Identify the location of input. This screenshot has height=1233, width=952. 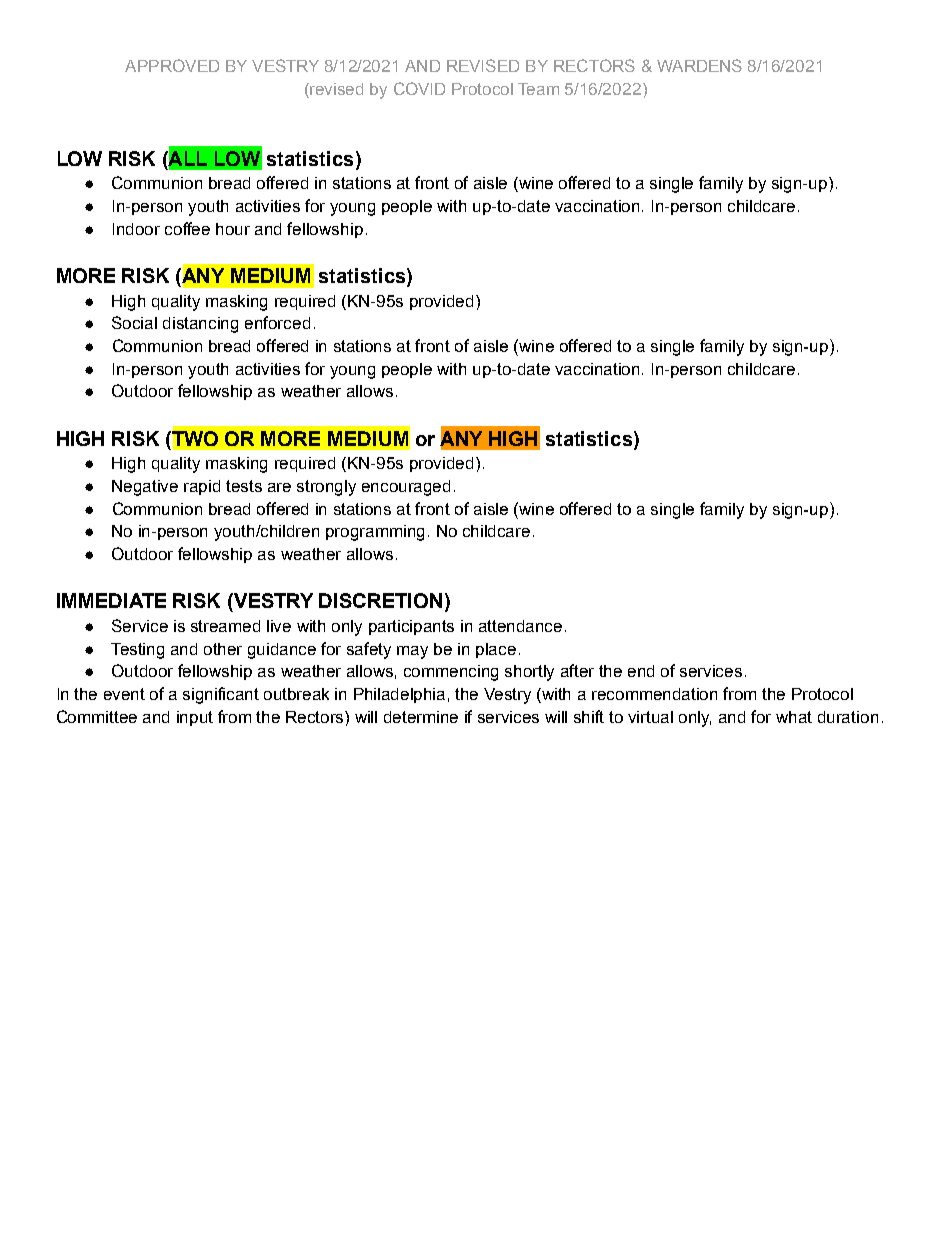
(195, 718).
